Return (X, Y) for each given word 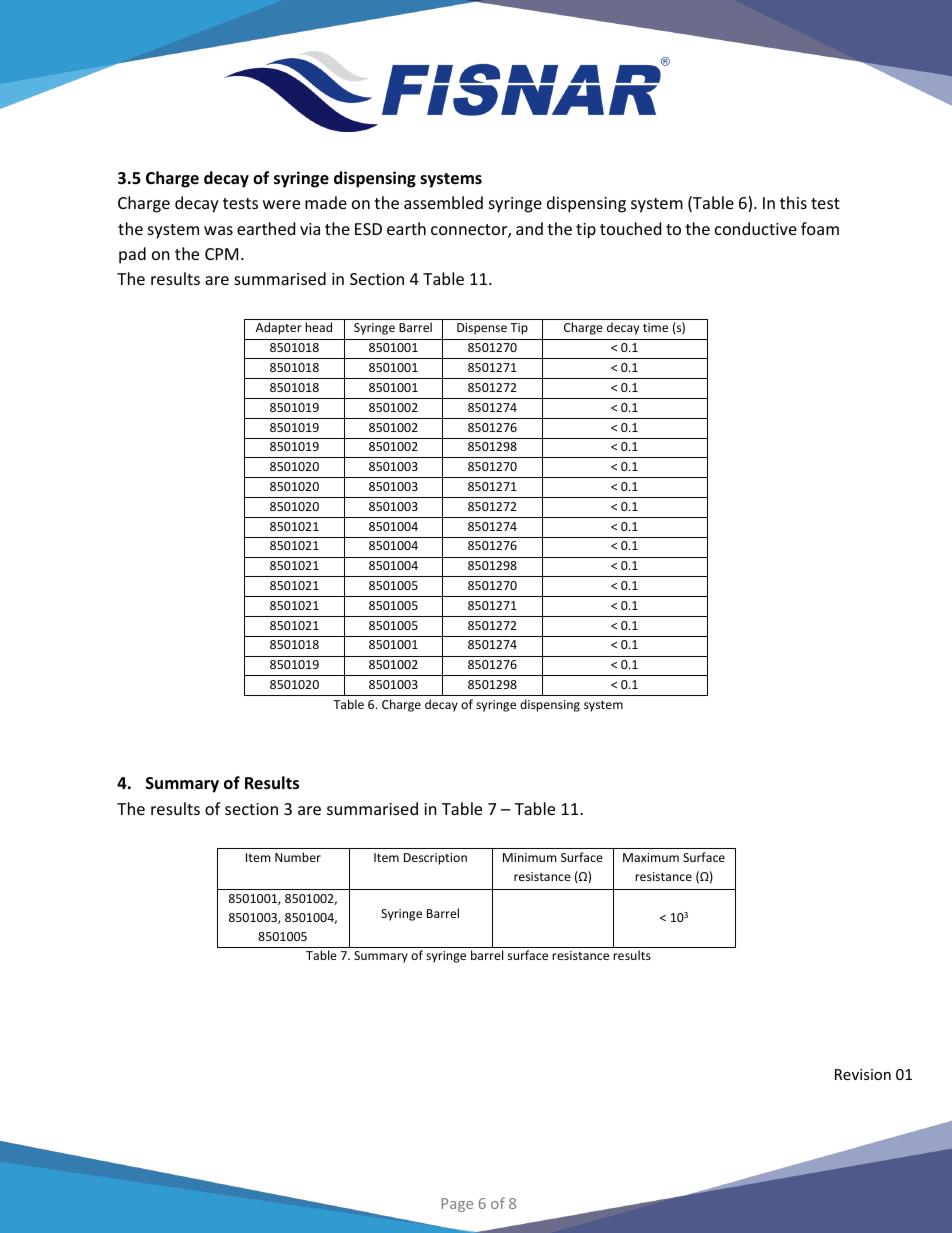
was (218, 230)
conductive (756, 228)
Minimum (529, 857)
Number (298, 857)
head (318, 327)
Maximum (651, 857)
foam (820, 228)
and (529, 228)
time (655, 327)
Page (457, 1205)
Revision (863, 1074)
